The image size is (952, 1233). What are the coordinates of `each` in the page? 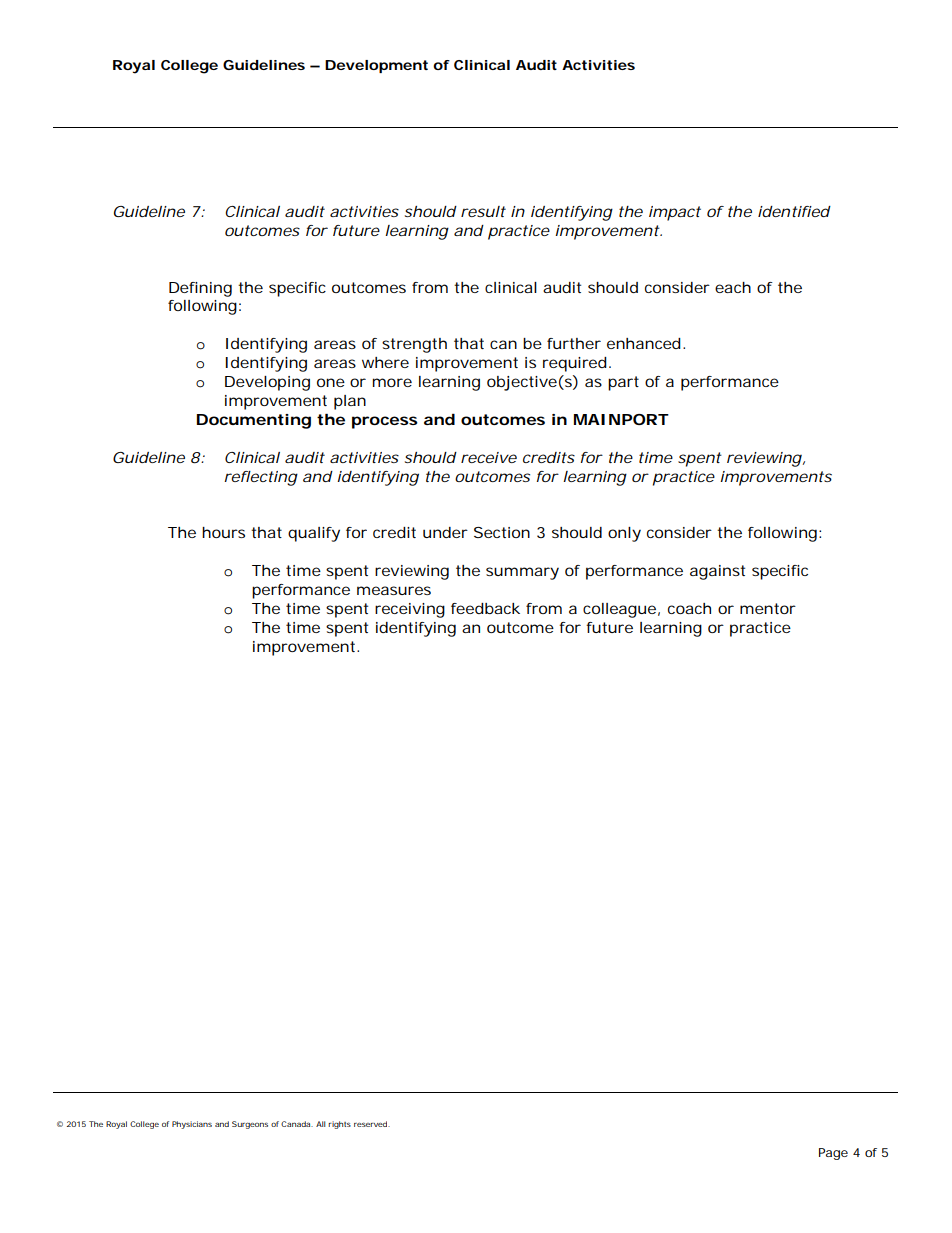 It's located at (733, 287).
